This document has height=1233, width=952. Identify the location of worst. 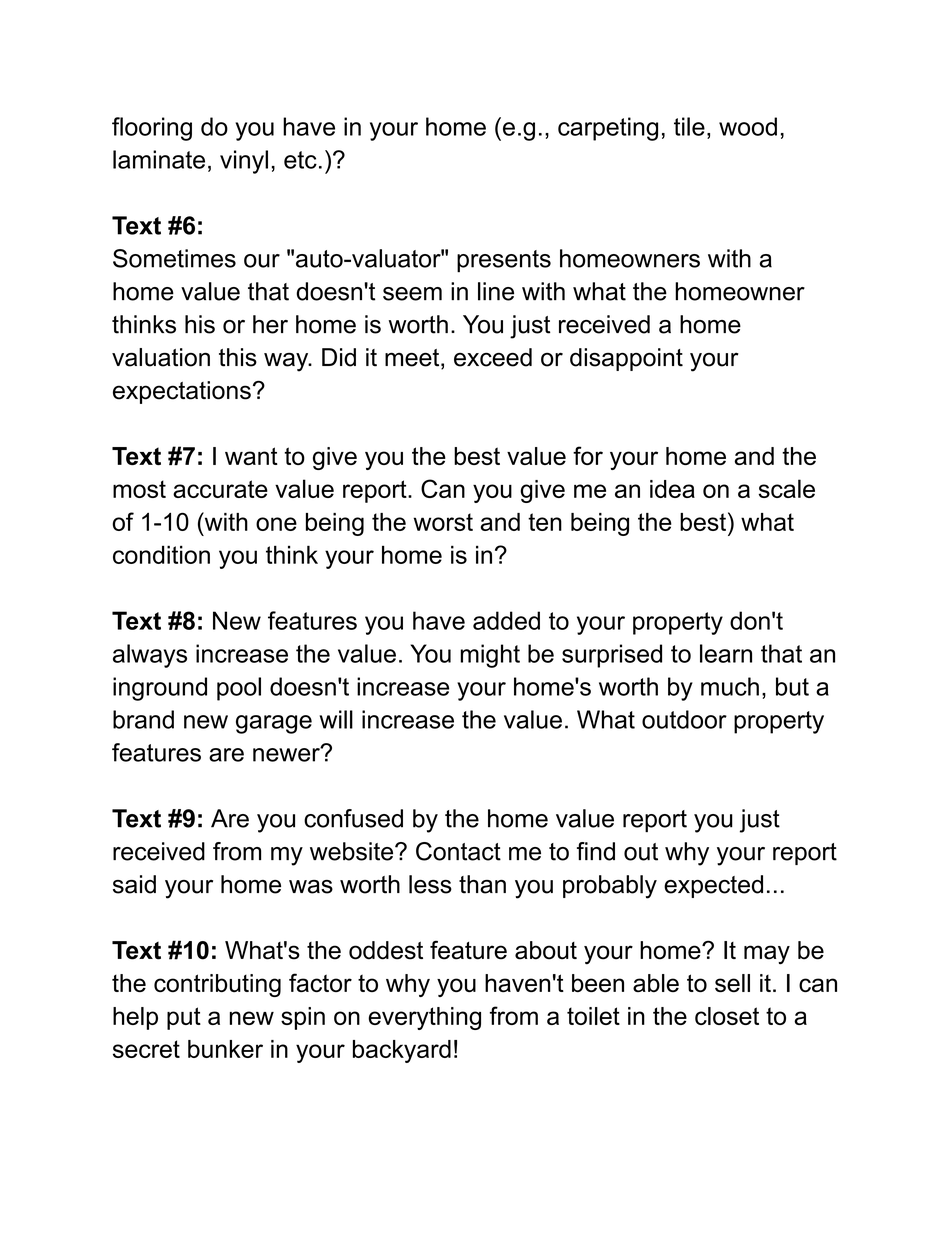
(443, 522).
